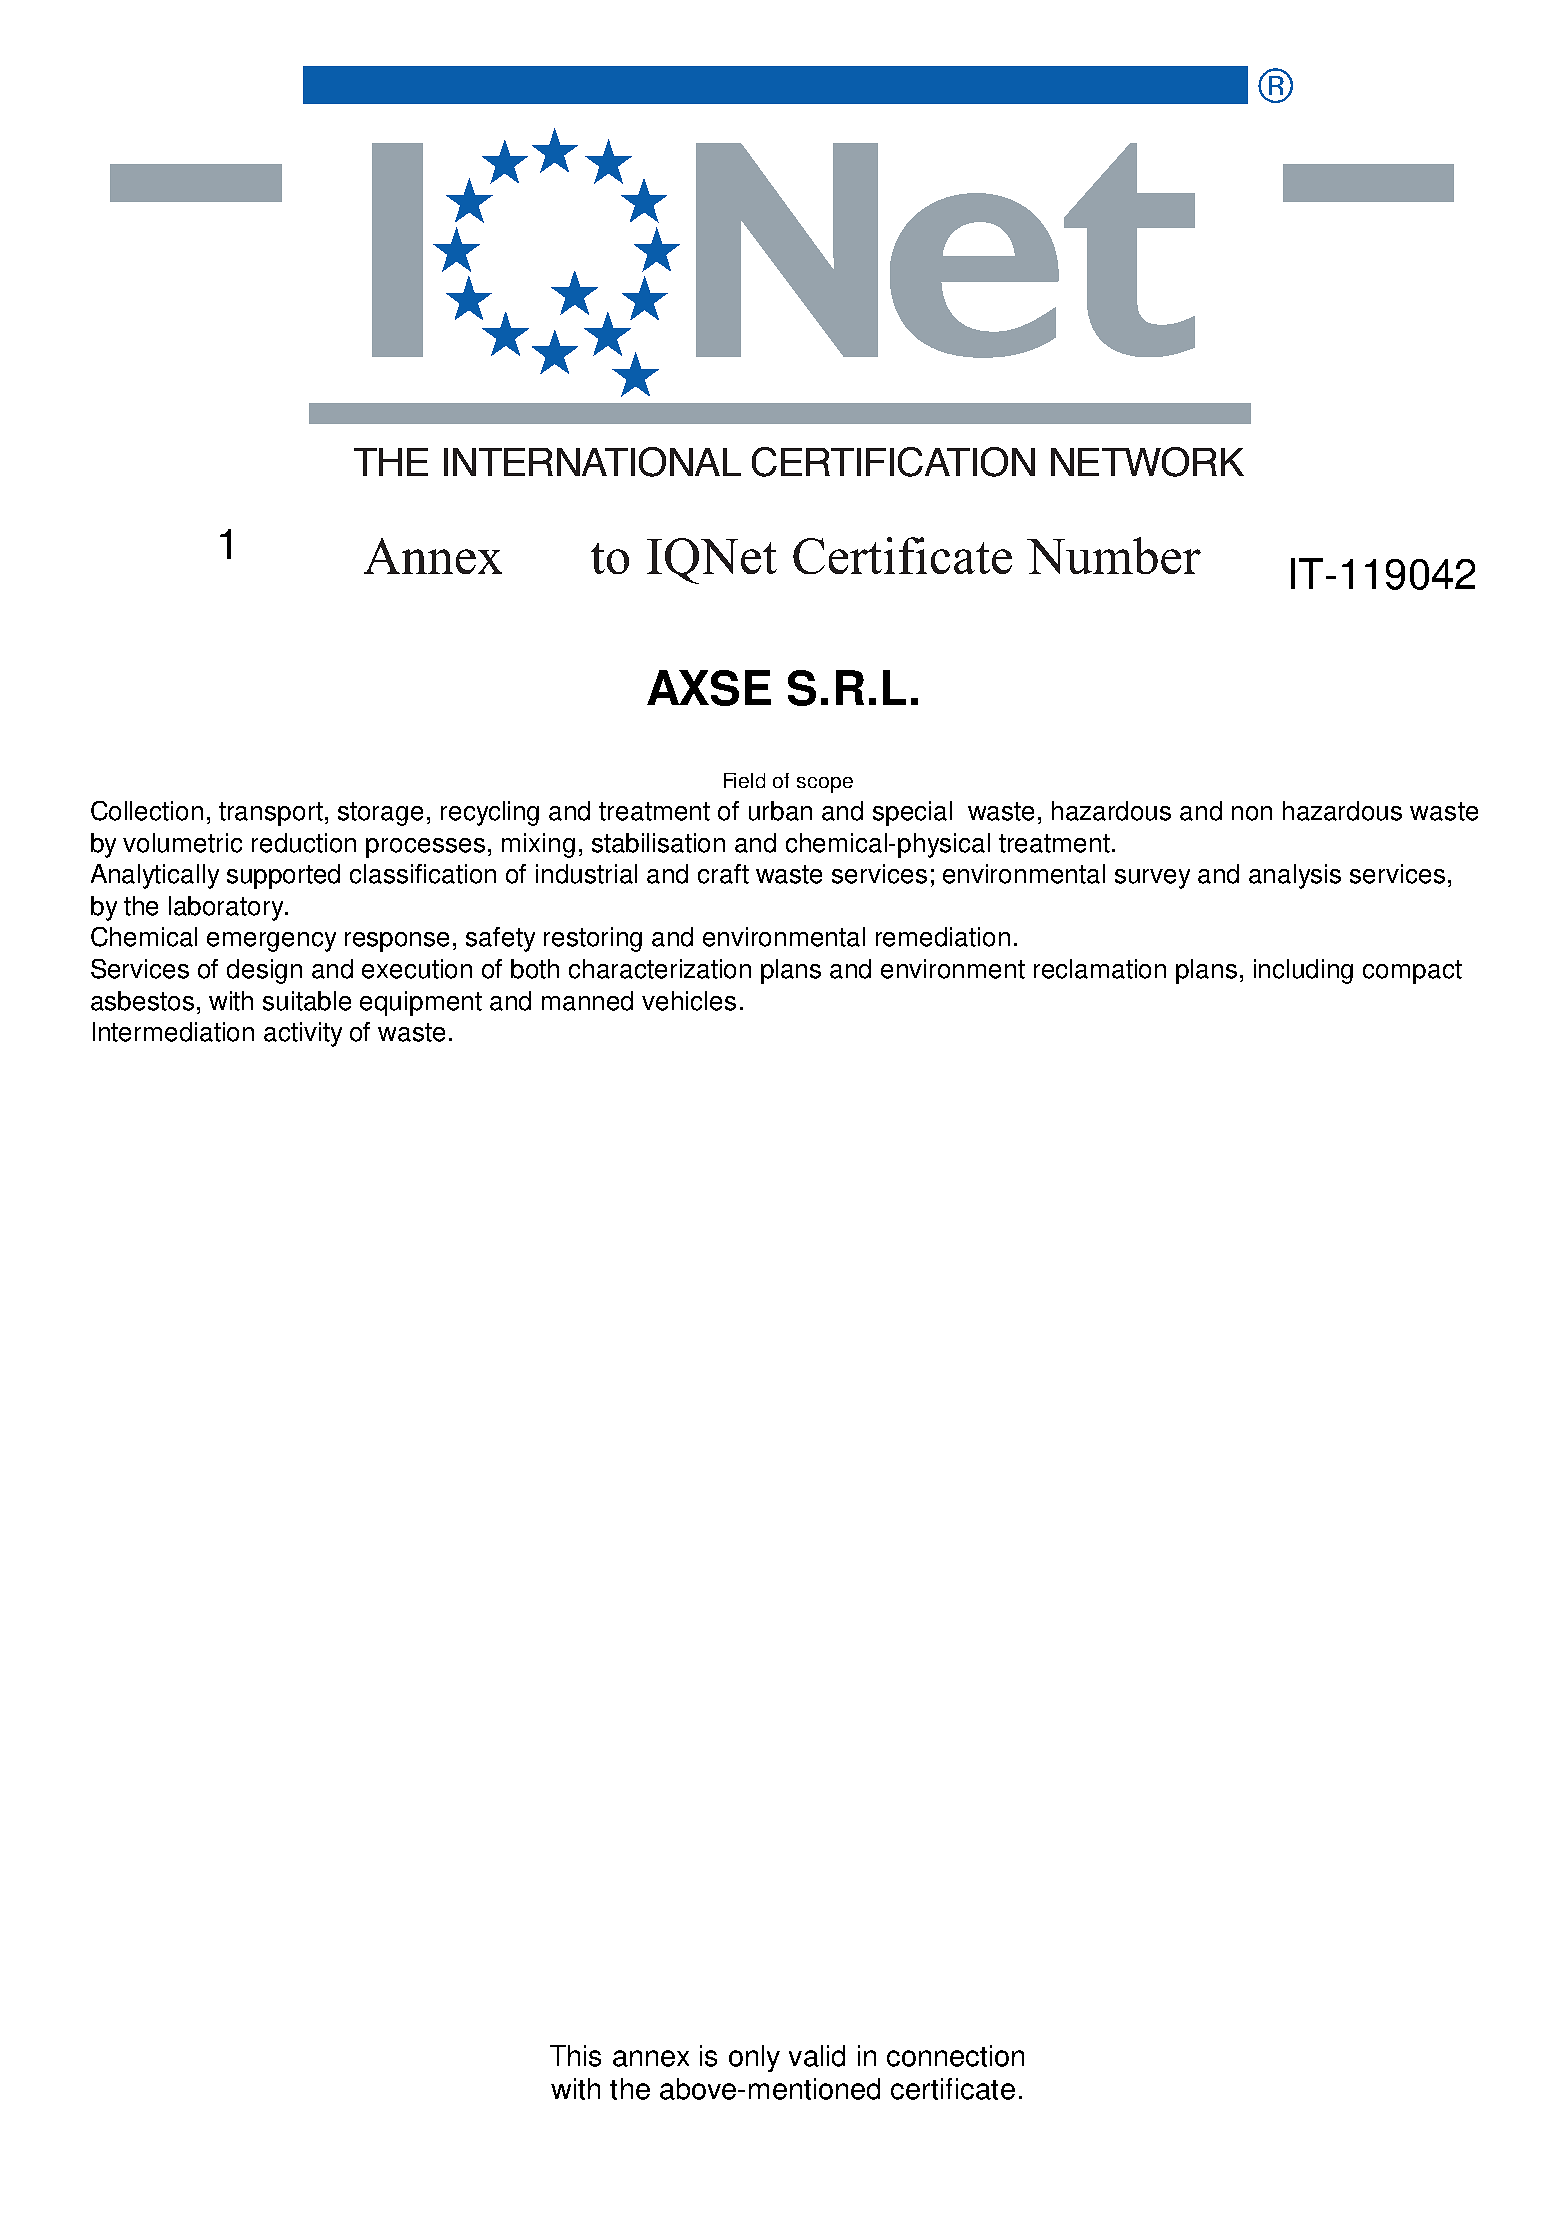  I want to click on connection, so click(955, 2056).
